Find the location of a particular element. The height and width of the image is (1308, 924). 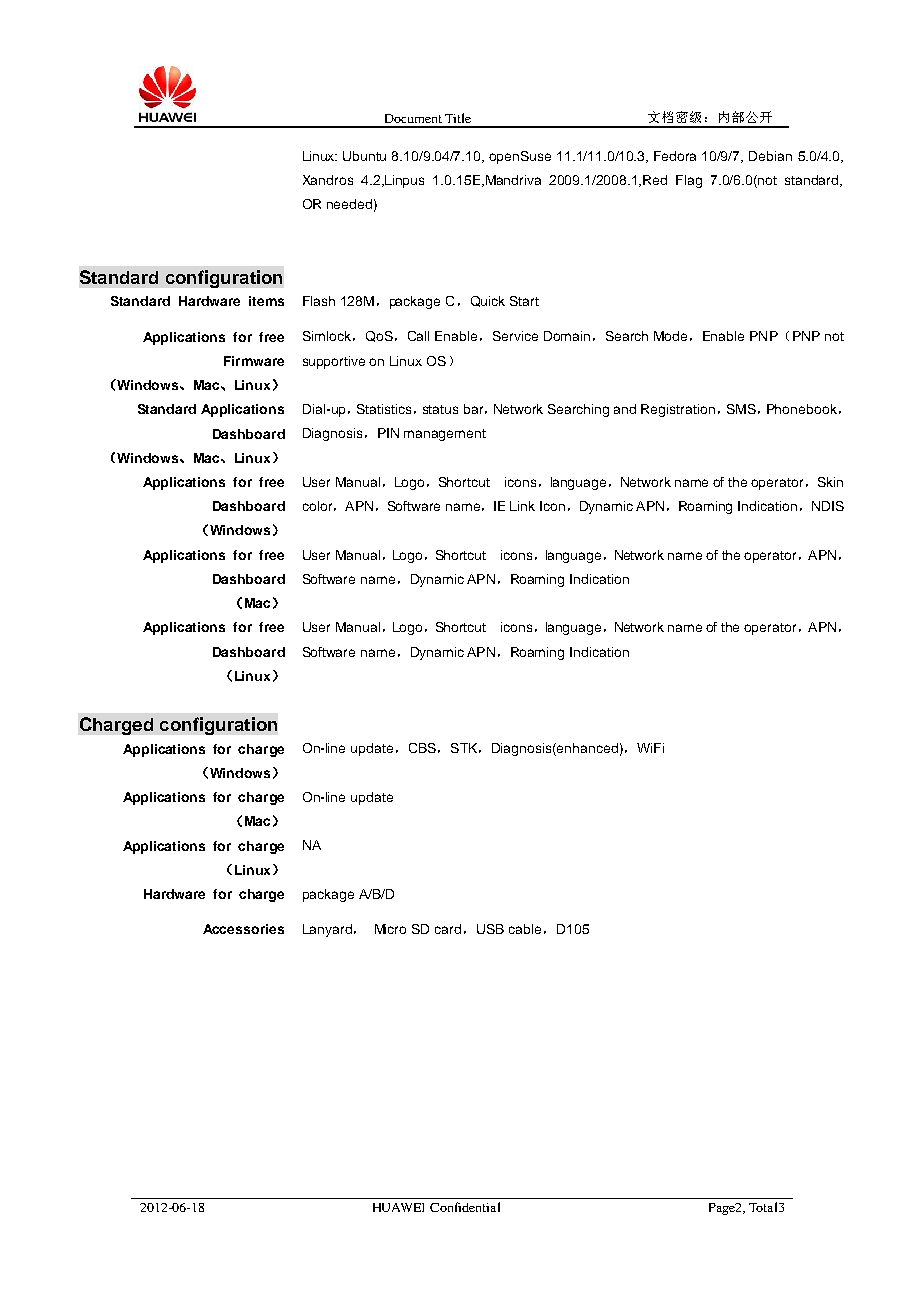

HUAWEI is located at coordinates (398, 1207).
